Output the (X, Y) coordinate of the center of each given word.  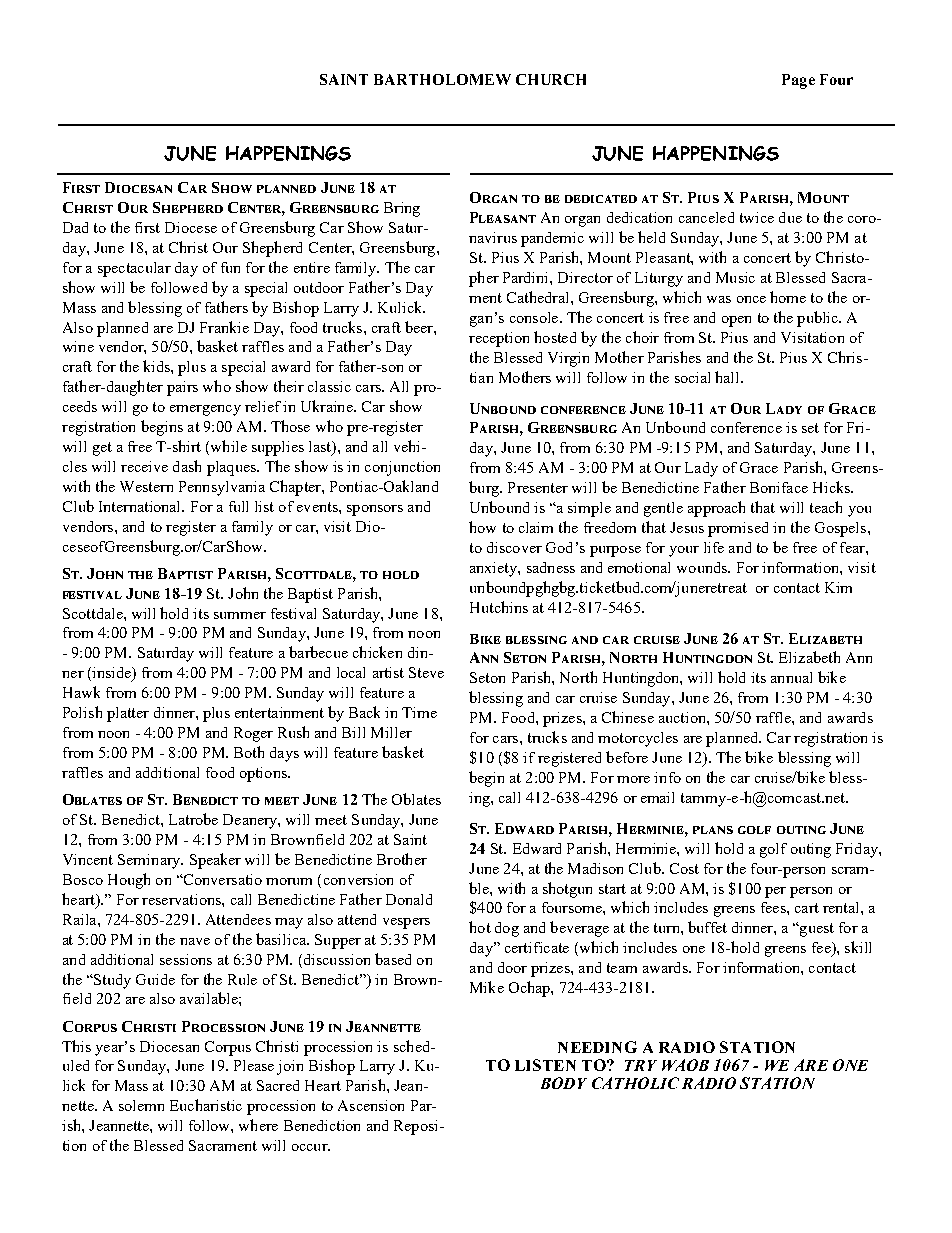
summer (240, 615)
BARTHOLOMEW (442, 79)
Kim (838, 587)
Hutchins (499, 607)
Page (798, 81)
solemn (141, 1105)
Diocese (191, 227)
